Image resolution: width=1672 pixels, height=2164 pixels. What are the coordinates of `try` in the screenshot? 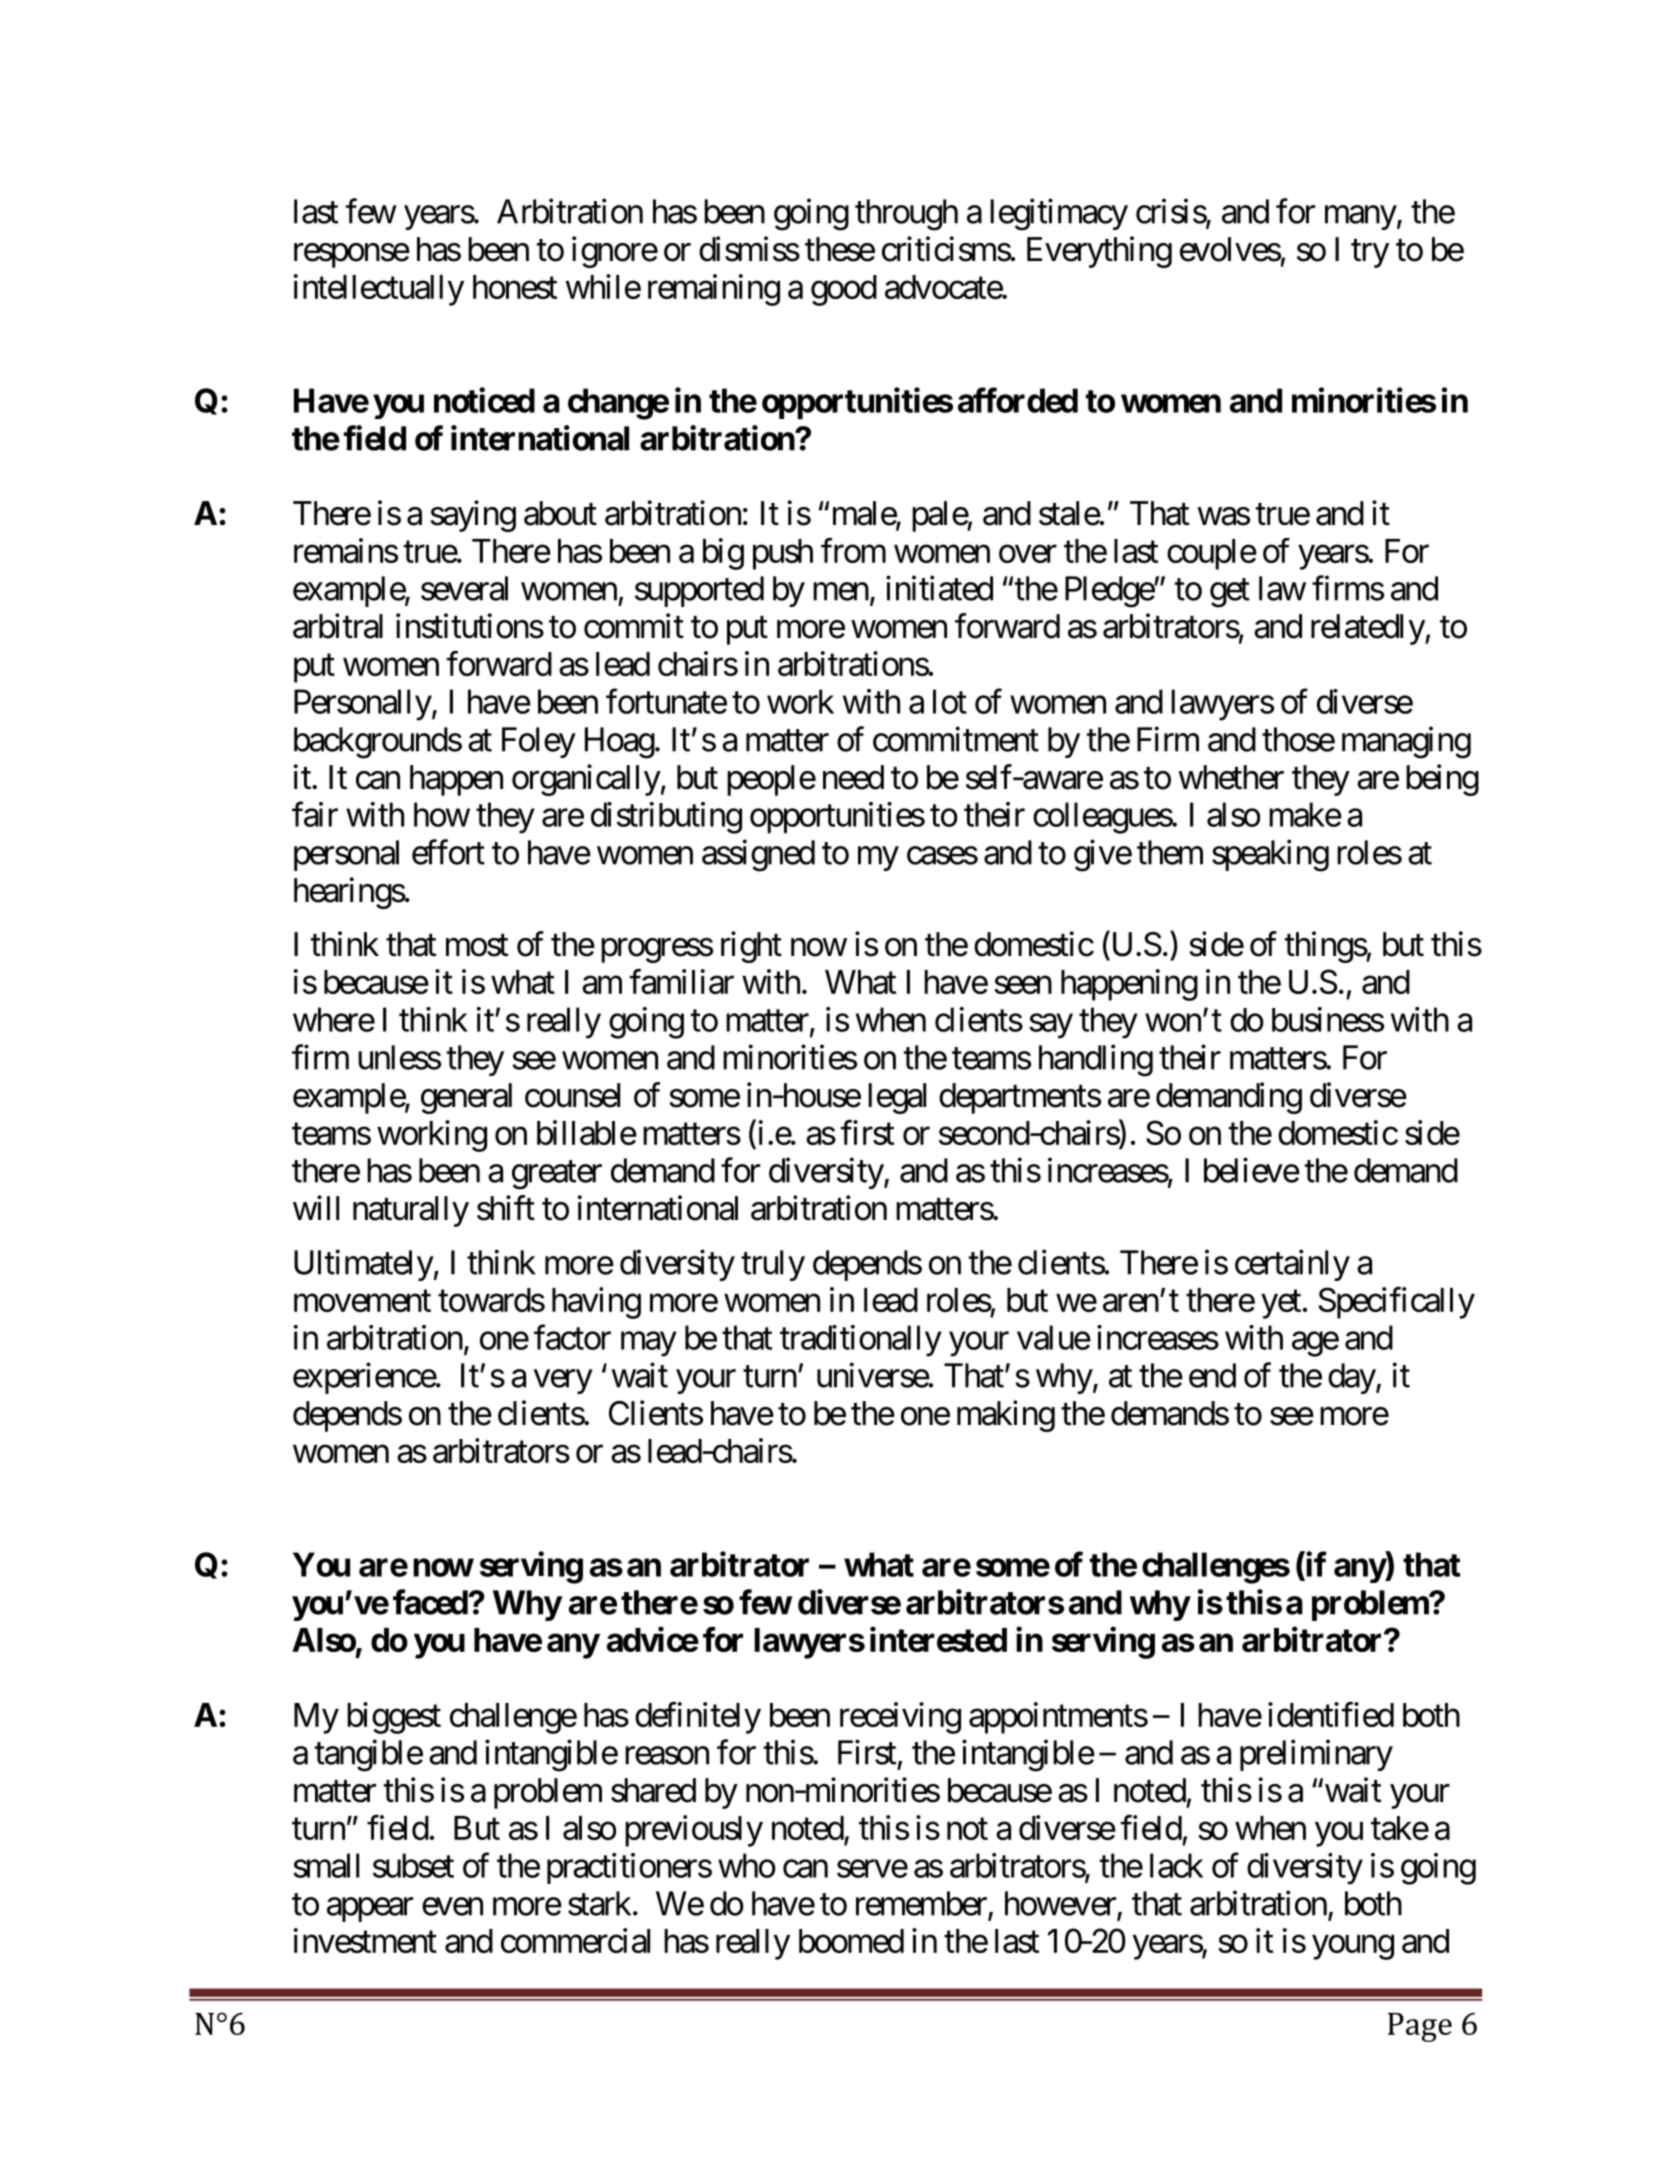 It's located at (1370, 254).
